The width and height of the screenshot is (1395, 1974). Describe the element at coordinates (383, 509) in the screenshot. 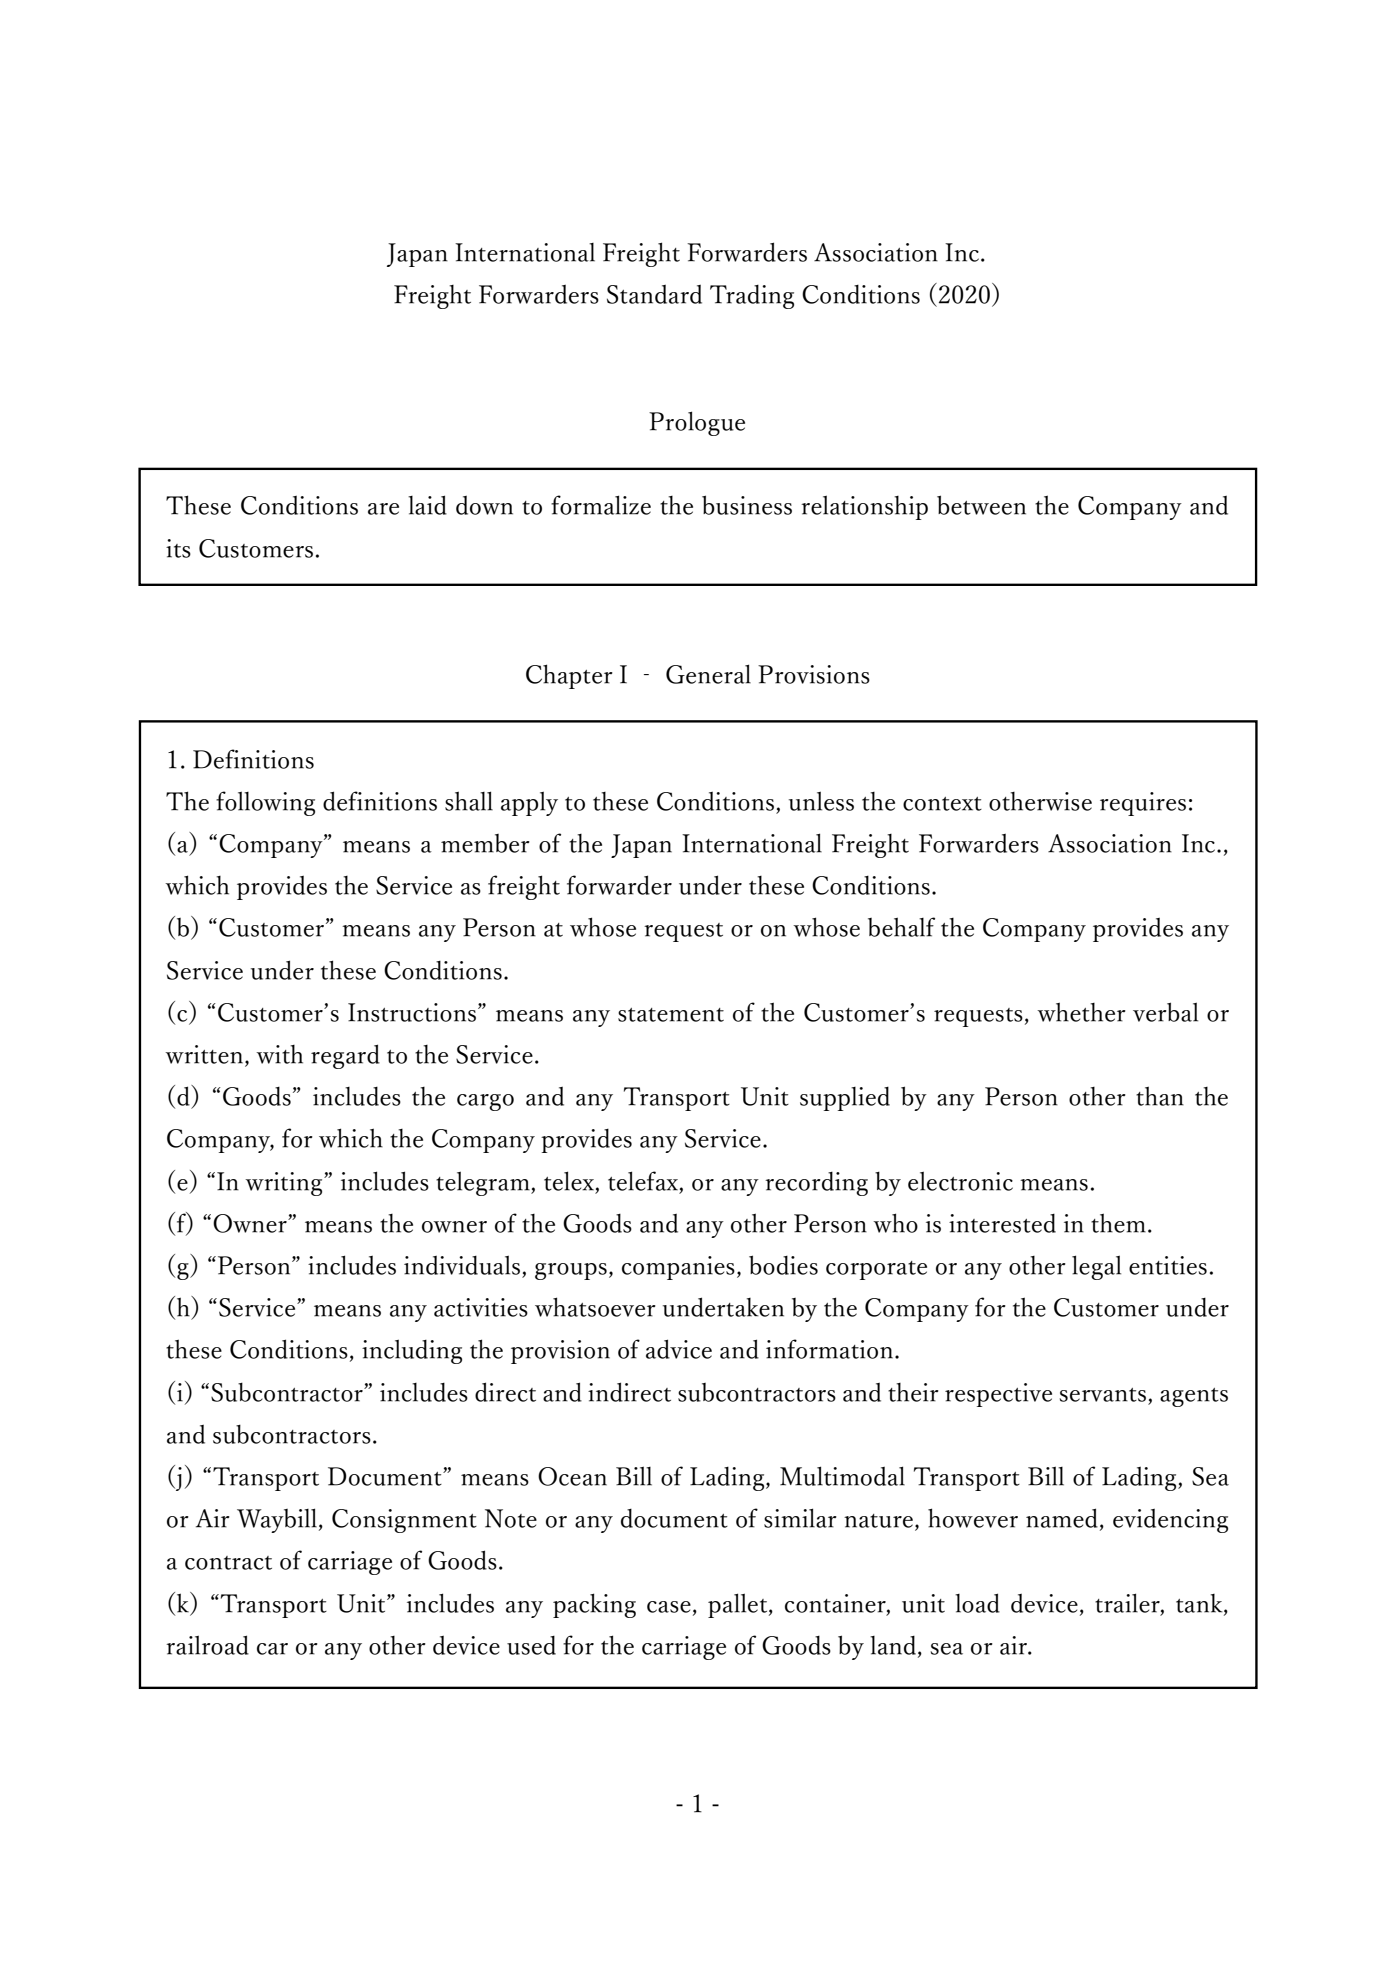

I see `are` at that location.
